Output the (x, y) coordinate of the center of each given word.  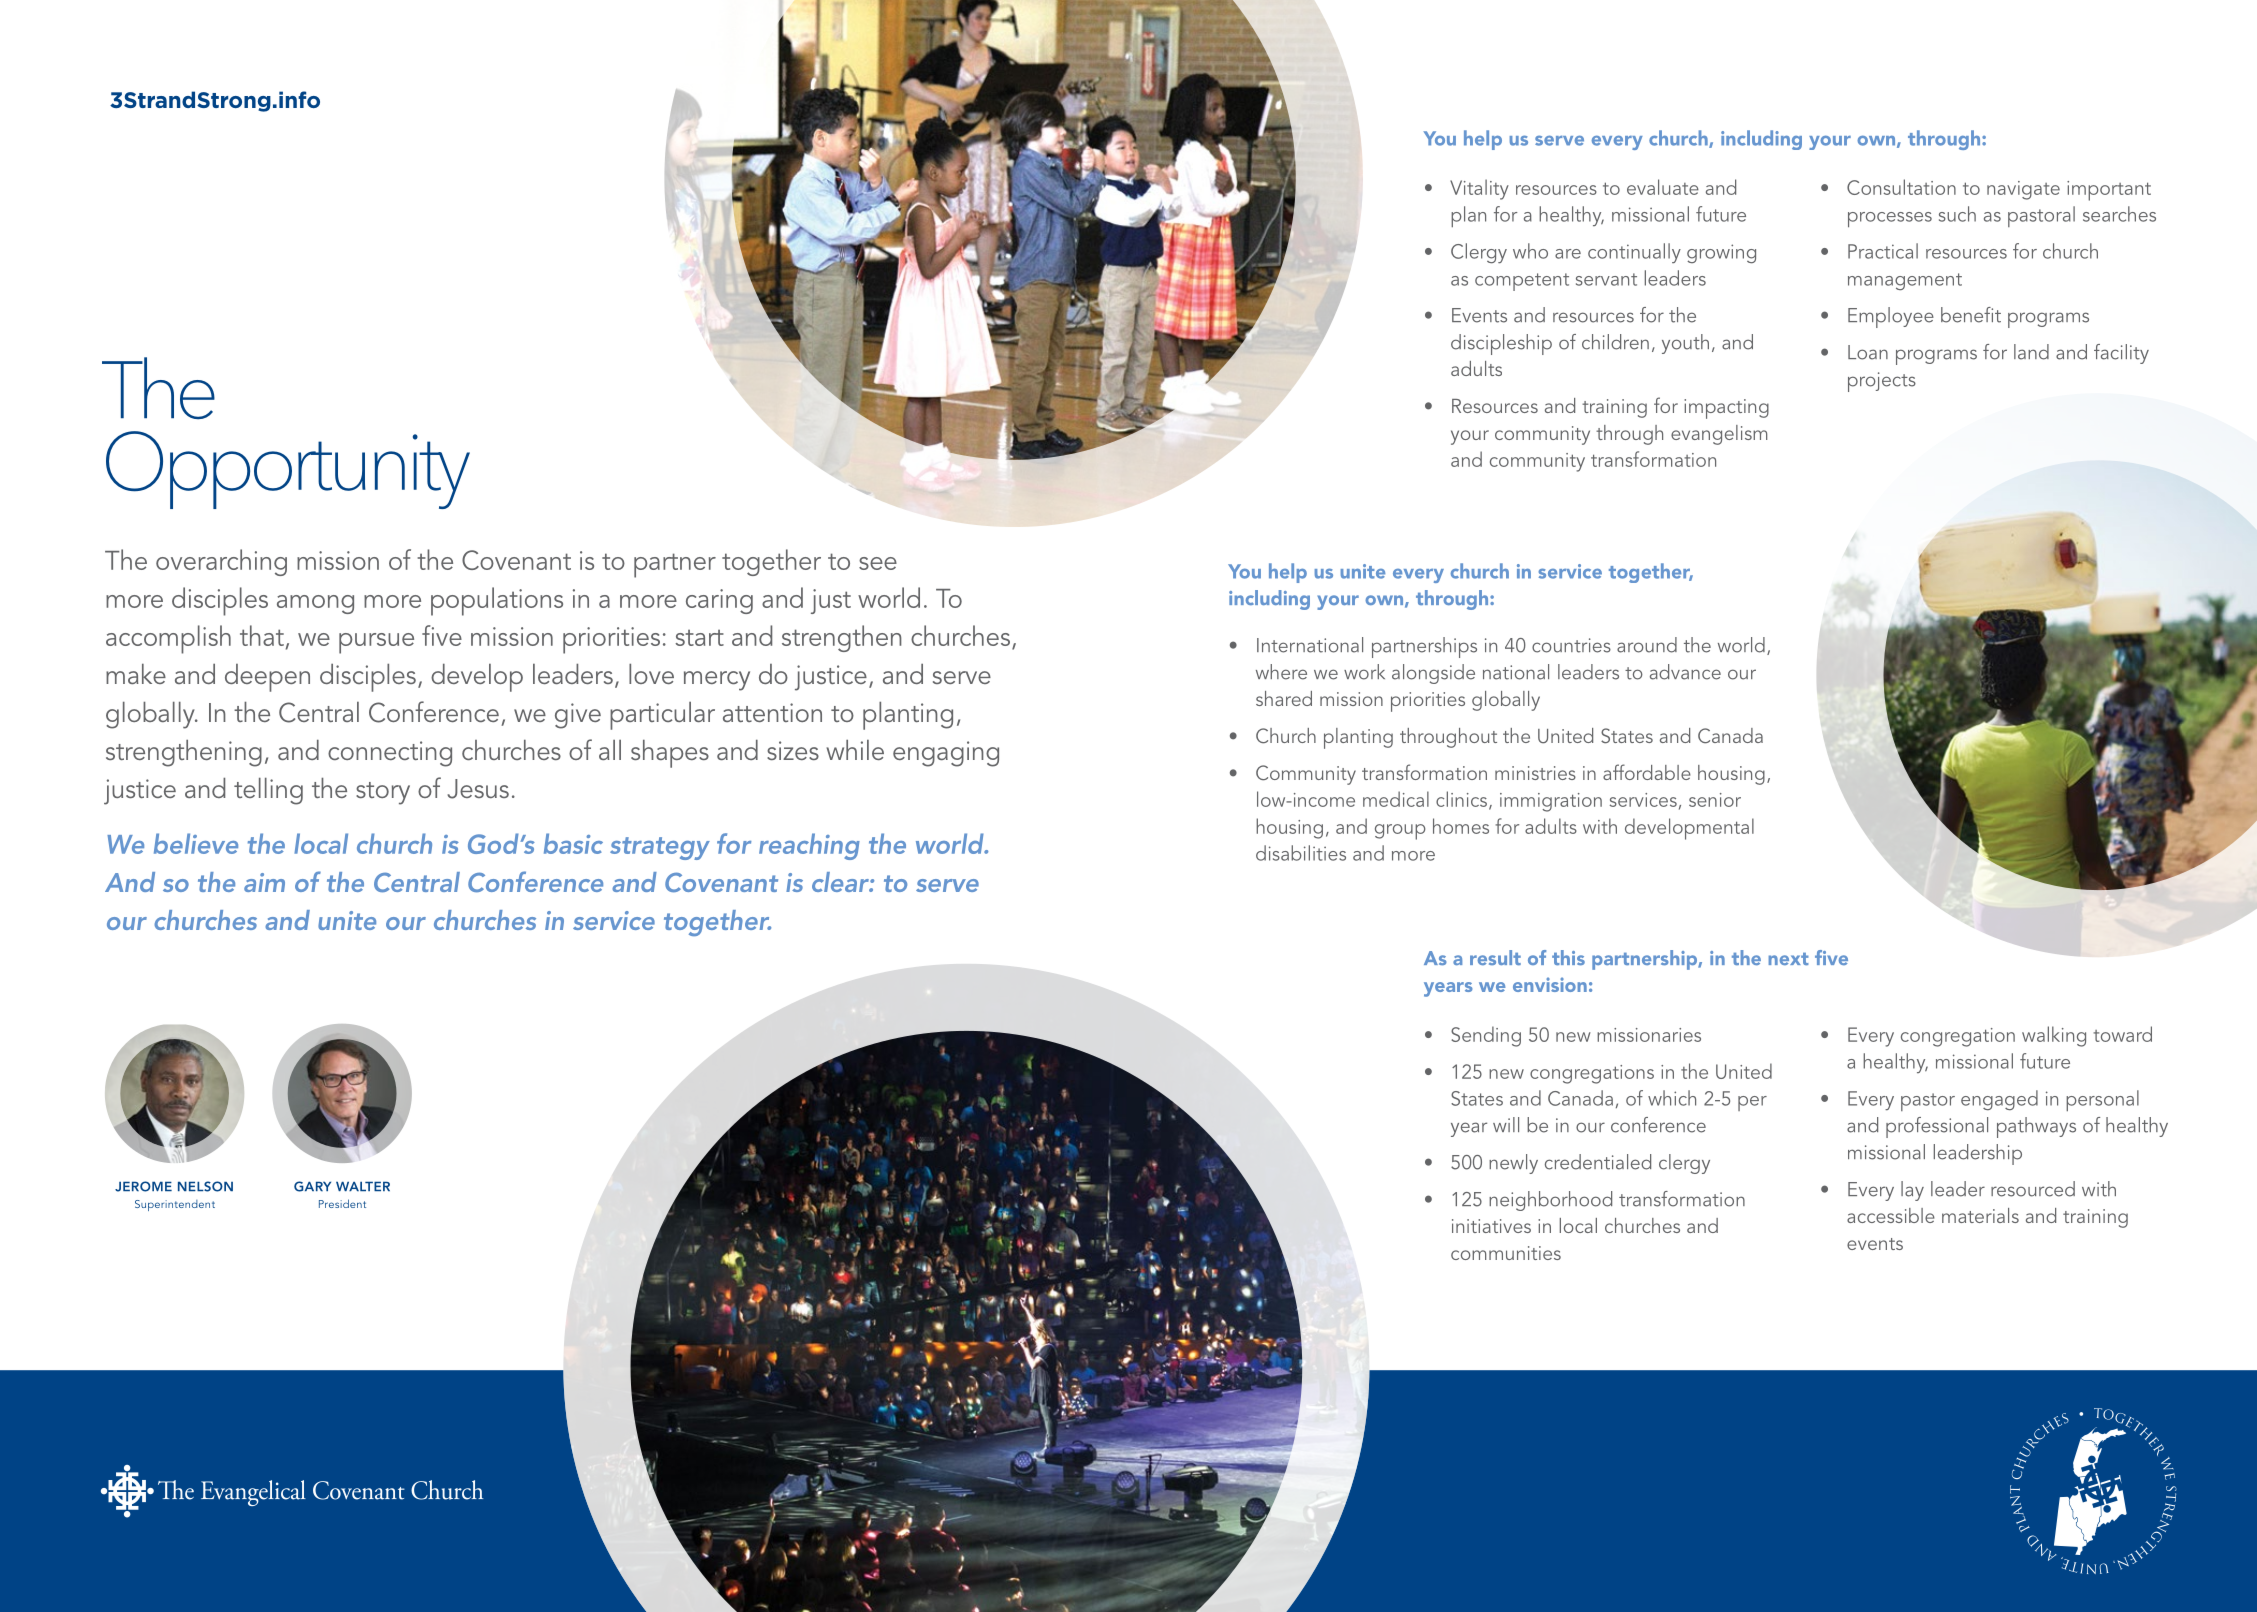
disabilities (1301, 853)
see (878, 563)
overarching (221, 562)
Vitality (1479, 189)
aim (264, 882)
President (342, 1203)
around (1647, 645)
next (1789, 959)
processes (1890, 219)
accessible (1891, 1215)
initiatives (1491, 1226)
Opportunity (288, 470)
